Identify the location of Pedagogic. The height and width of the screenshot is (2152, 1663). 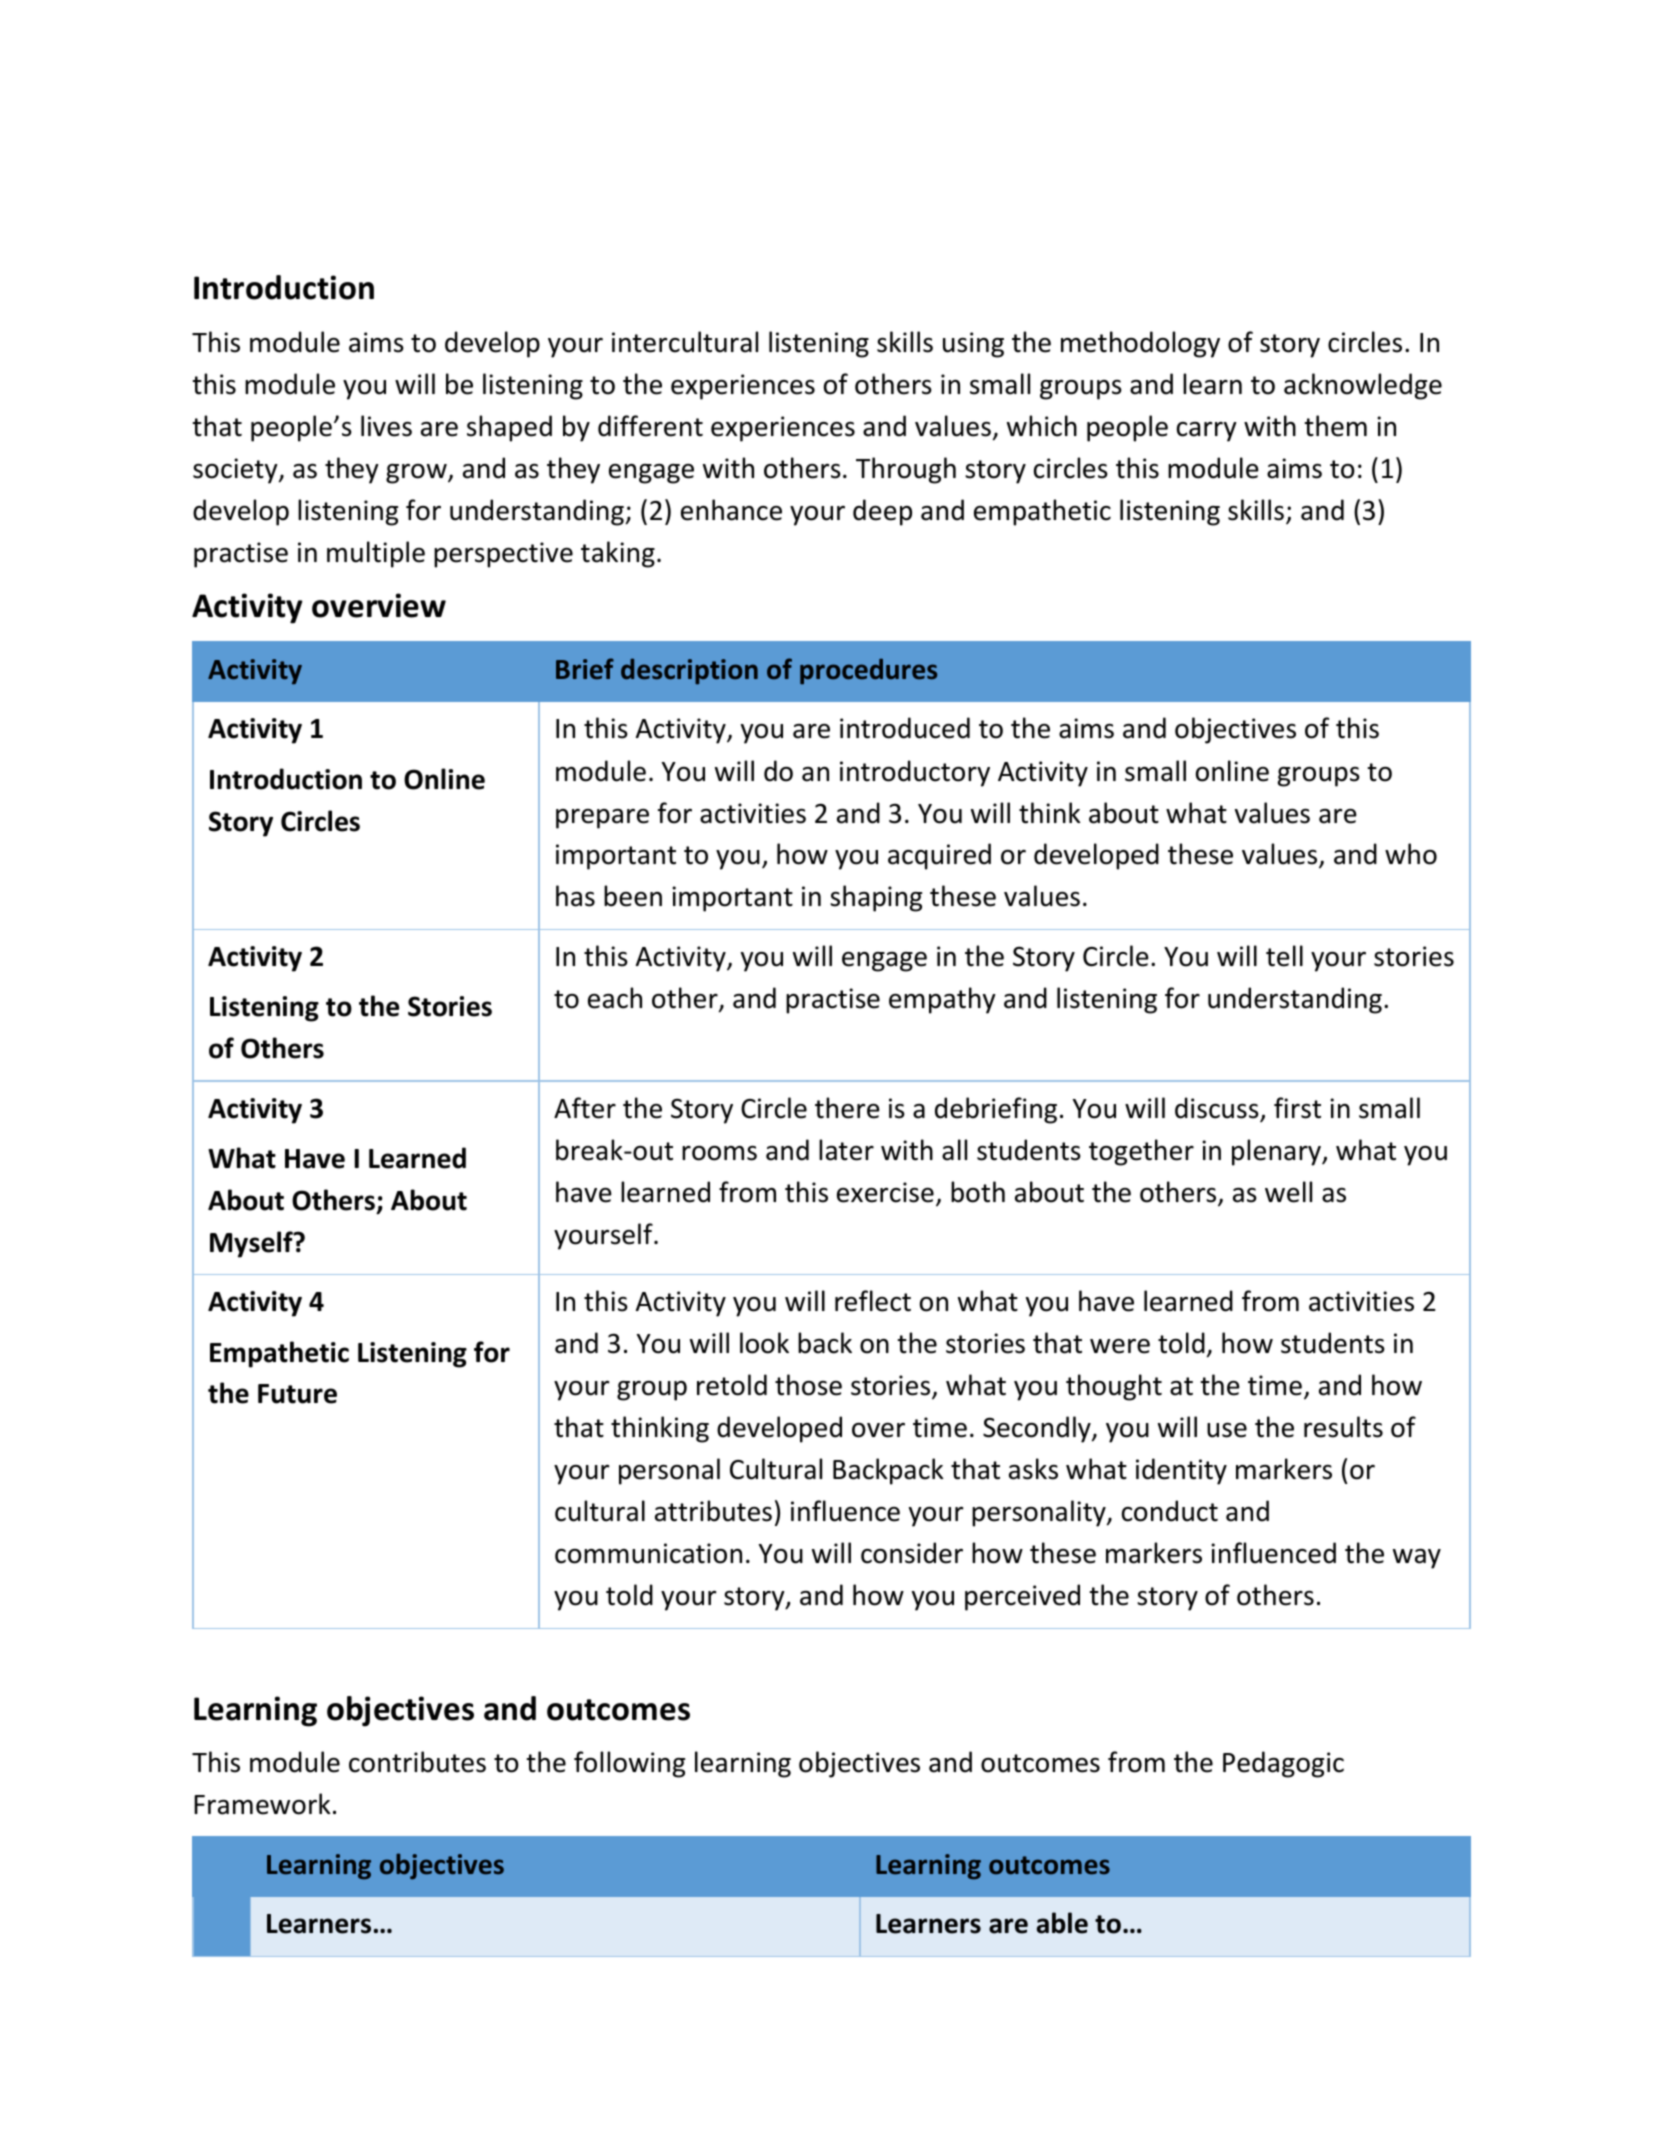
(1283, 1764).
